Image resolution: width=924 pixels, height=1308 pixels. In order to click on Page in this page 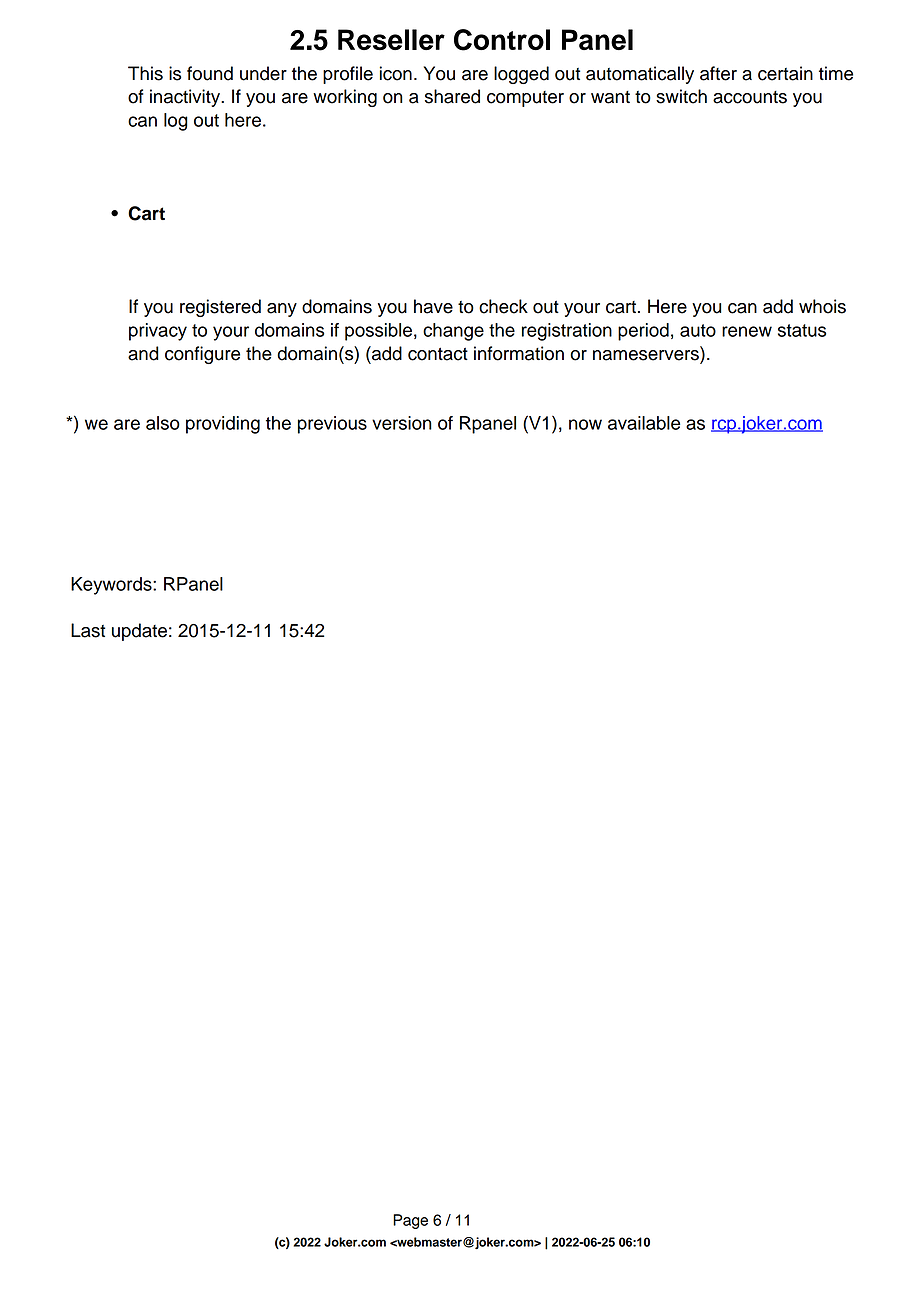, I will do `click(410, 1221)`.
